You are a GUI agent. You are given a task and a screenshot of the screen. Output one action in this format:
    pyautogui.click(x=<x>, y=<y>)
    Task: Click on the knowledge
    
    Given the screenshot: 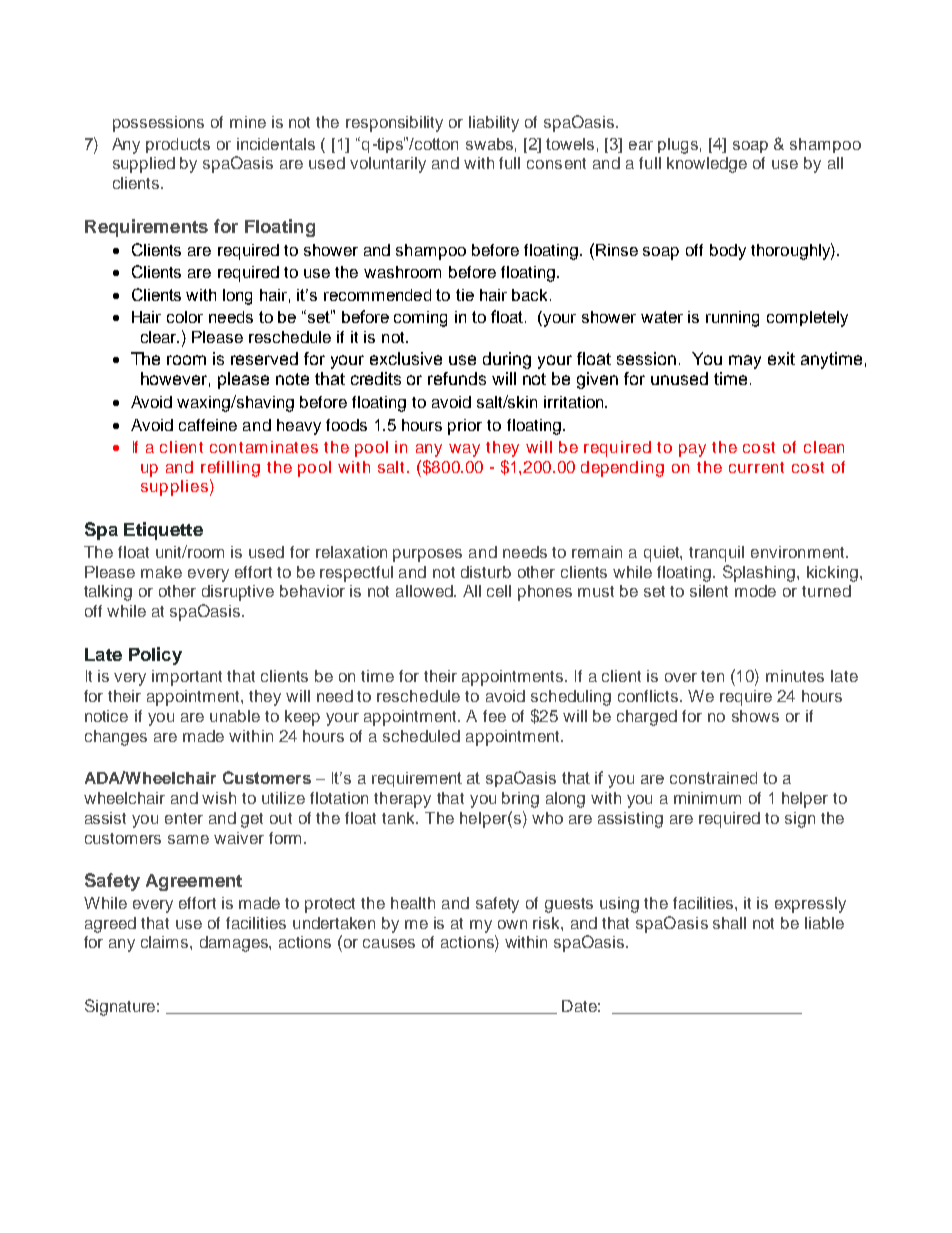 What is the action you would take?
    pyautogui.click(x=707, y=165)
